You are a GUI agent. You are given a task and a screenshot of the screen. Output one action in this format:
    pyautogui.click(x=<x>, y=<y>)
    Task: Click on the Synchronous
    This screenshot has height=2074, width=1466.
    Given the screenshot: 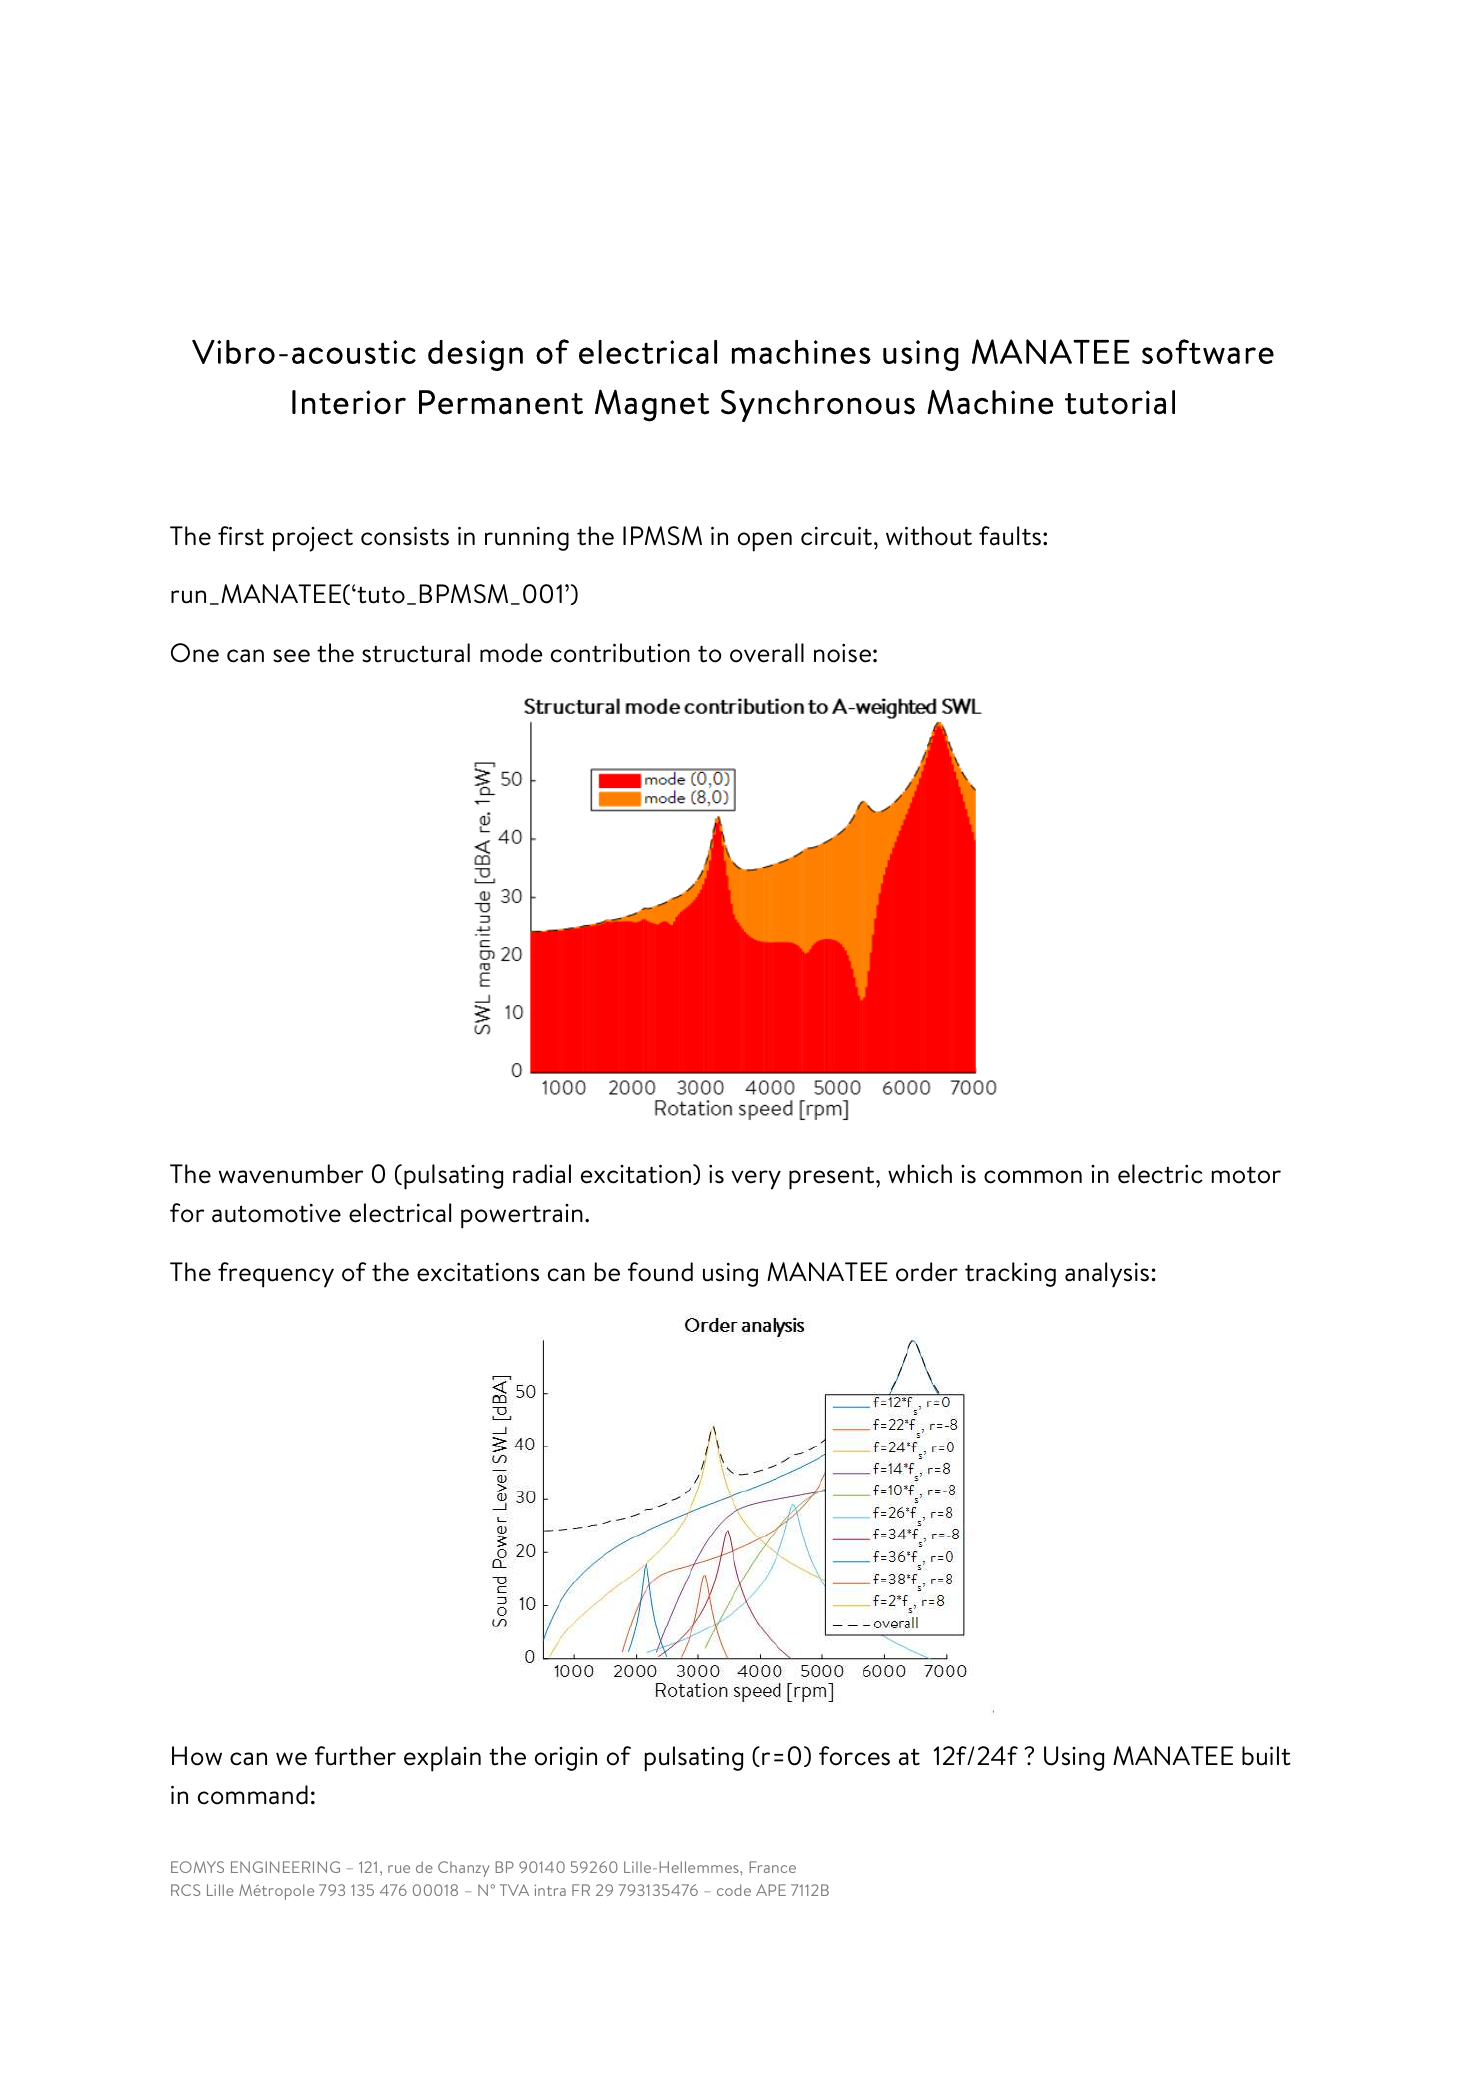 What is the action you would take?
    pyautogui.click(x=818, y=405)
